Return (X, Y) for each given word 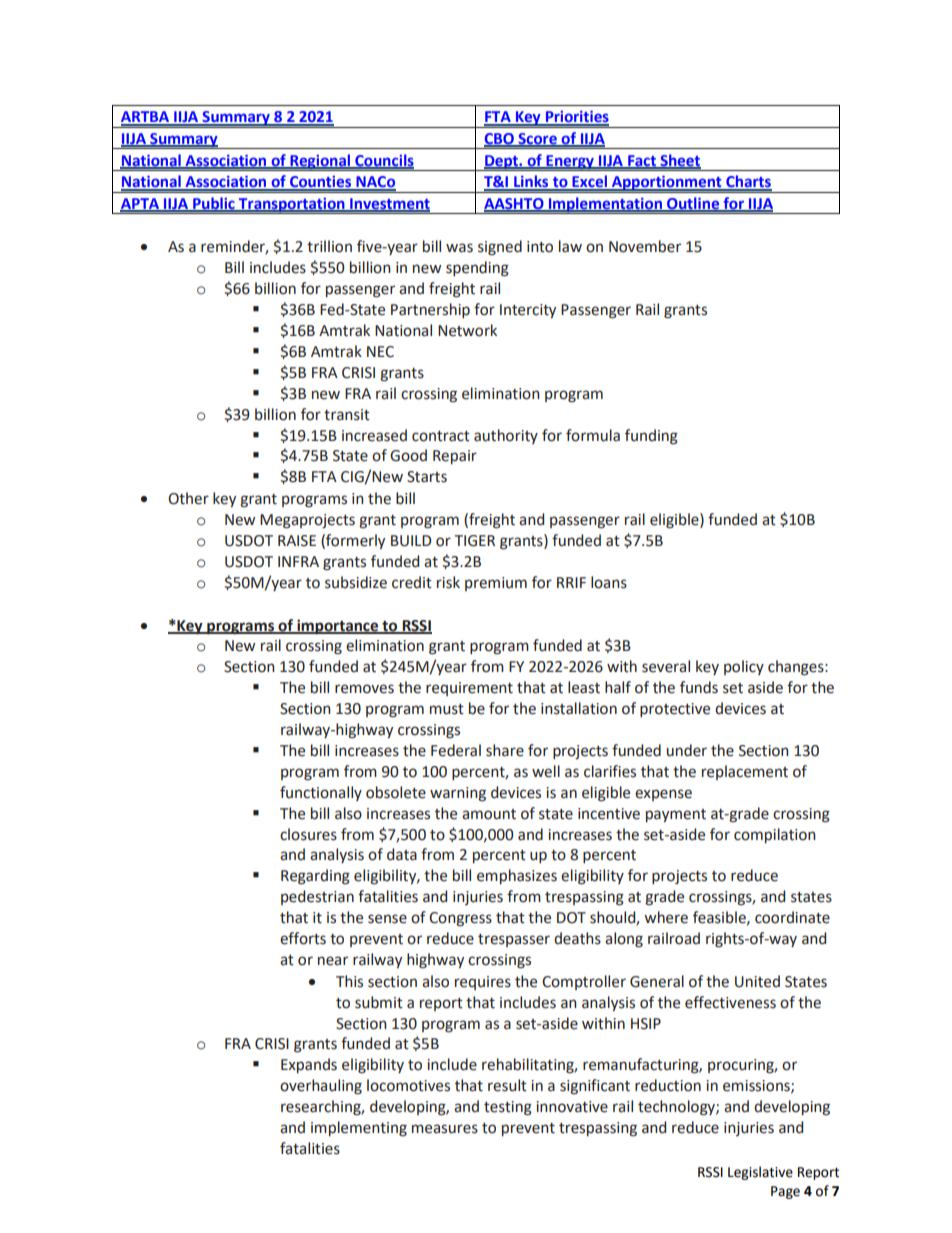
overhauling (321, 1087)
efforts (303, 938)
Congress (460, 919)
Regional (320, 162)
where (666, 917)
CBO (500, 139)
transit (347, 415)
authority (506, 436)
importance (338, 626)
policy (744, 667)
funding (651, 437)
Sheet (679, 161)
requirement (469, 689)
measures (445, 1129)
